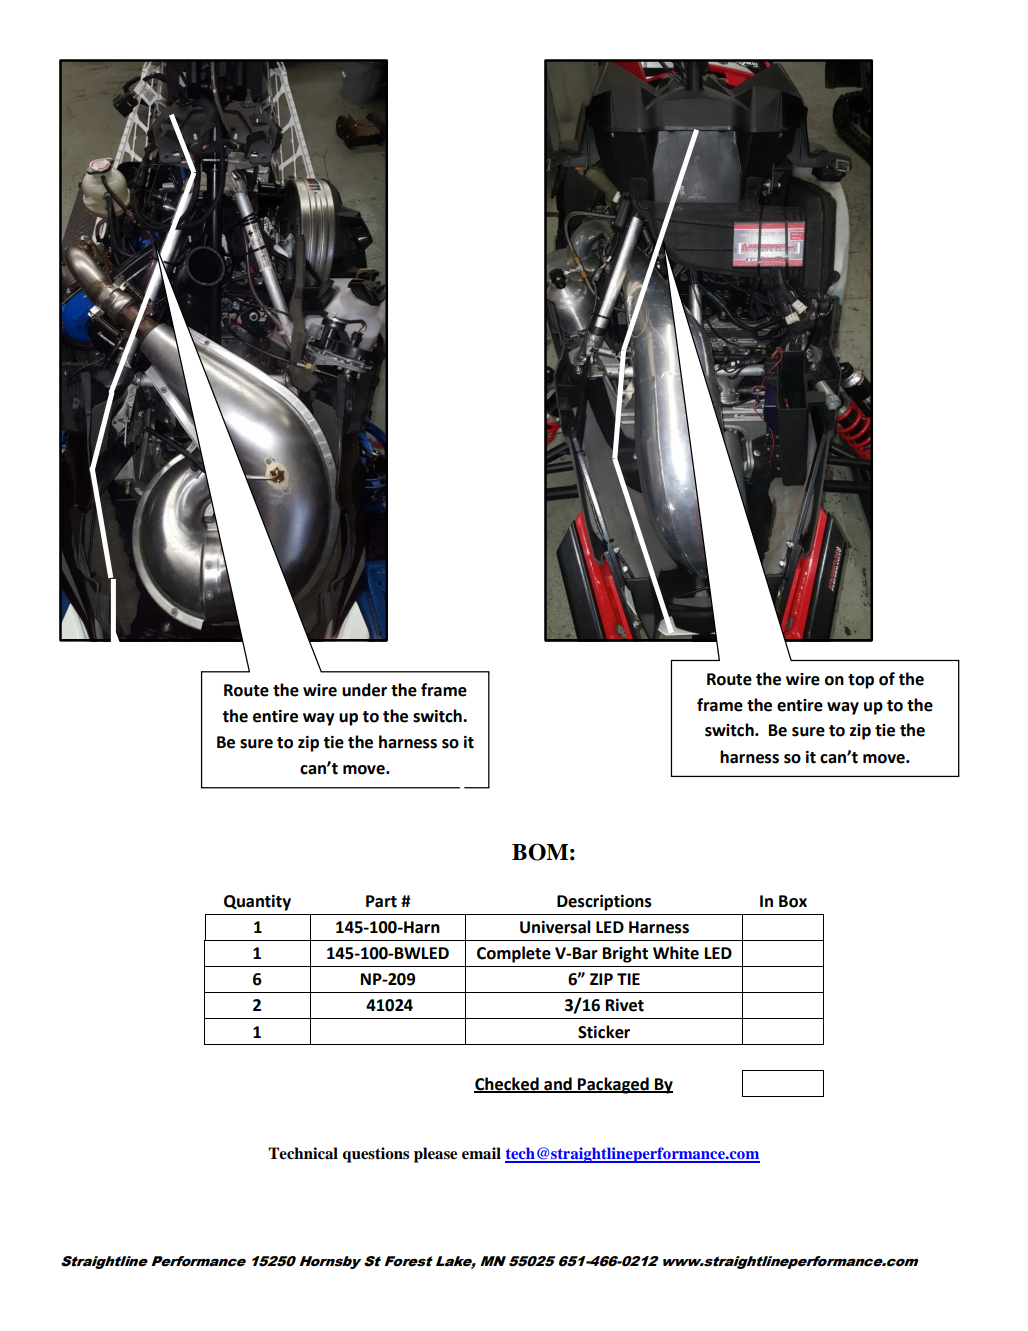 The width and height of the document is (1028, 1331). I want to click on White, so click(676, 953).
